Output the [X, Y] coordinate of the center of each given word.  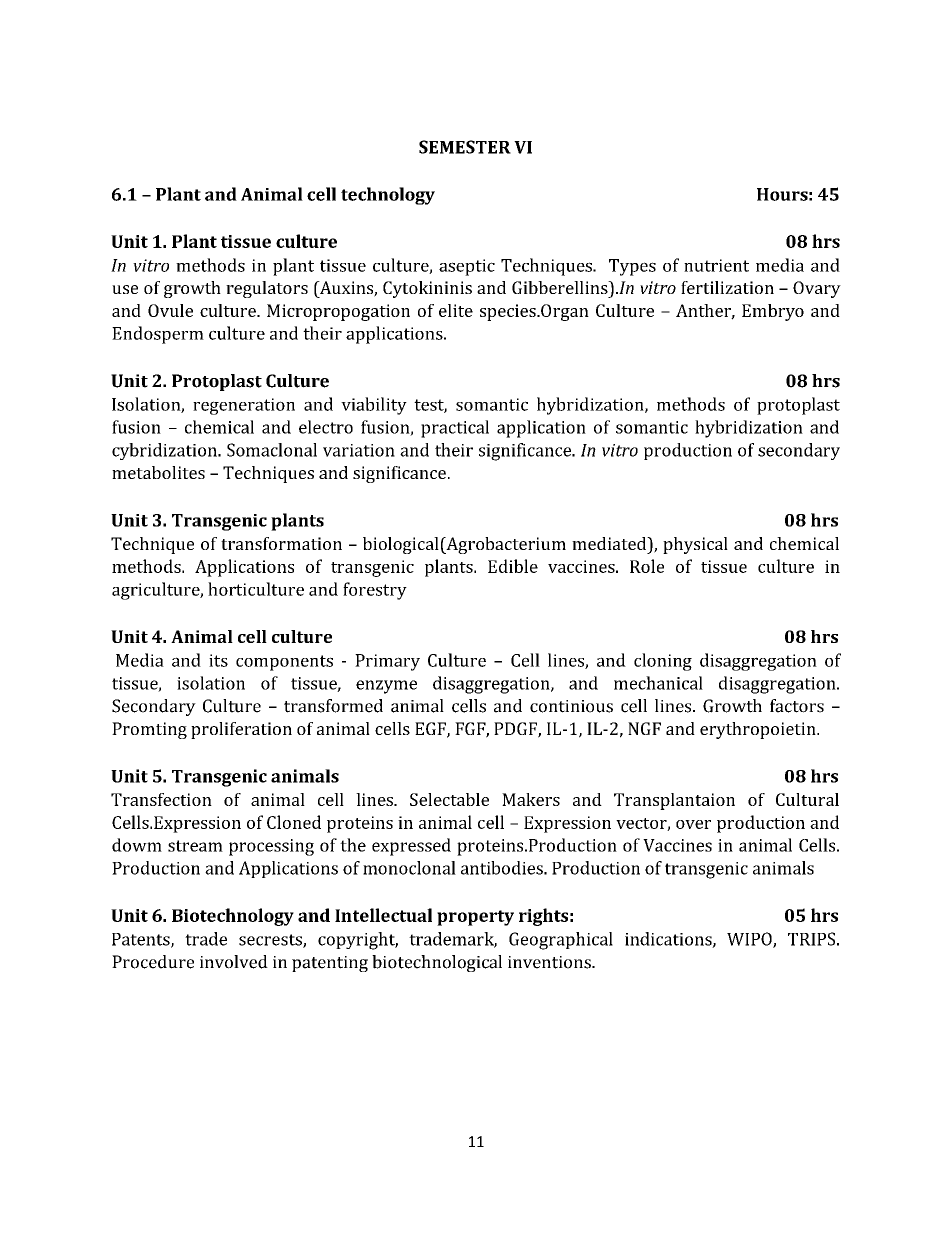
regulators [267, 289]
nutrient [716, 265]
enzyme [386, 687]
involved [234, 962]
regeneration [244, 406]
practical [455, 429]
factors [797, 706]
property [475, 918]
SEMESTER [465, 147]
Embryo [773, 312]
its [218, 660]
